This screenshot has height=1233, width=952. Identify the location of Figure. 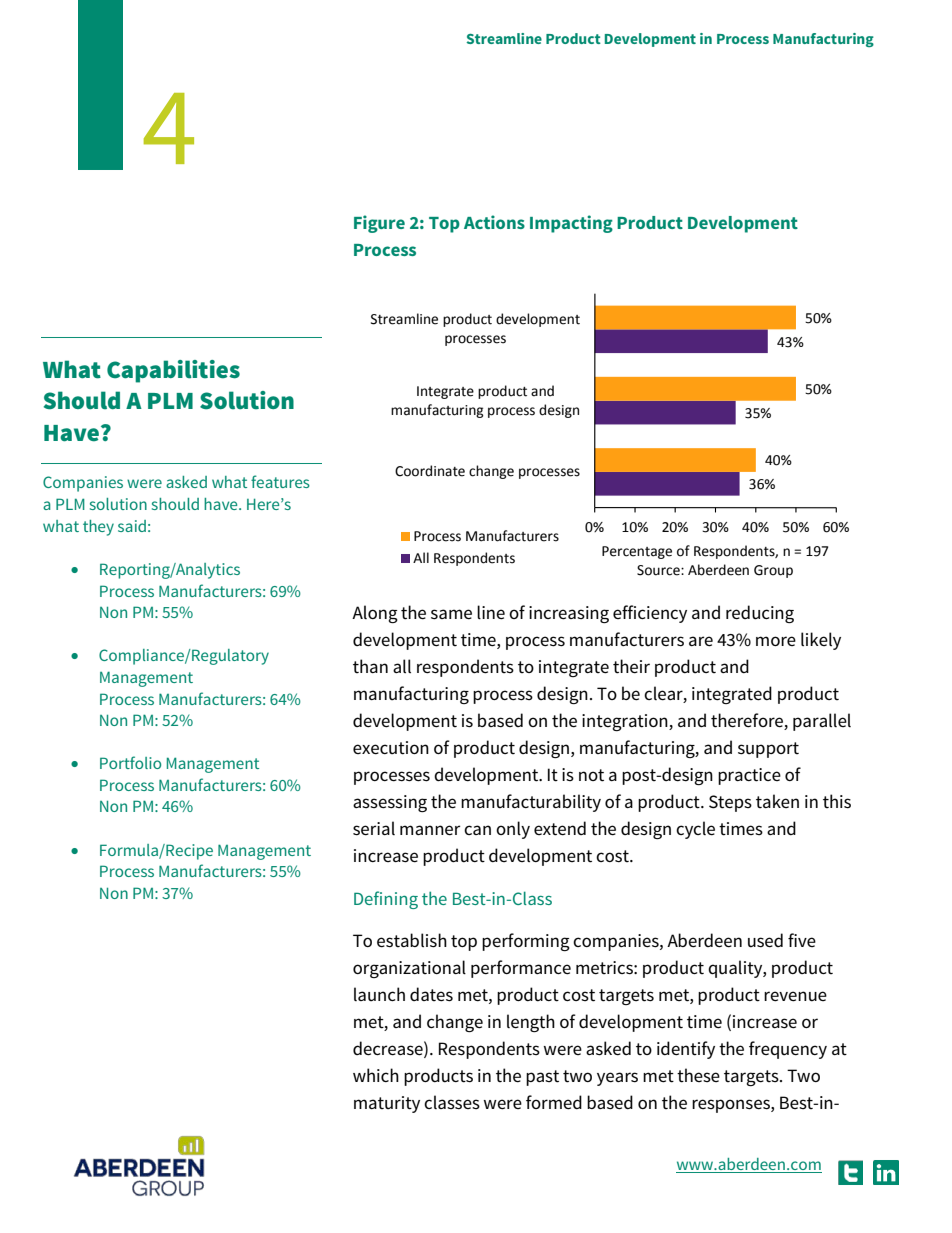
(379, 224).
